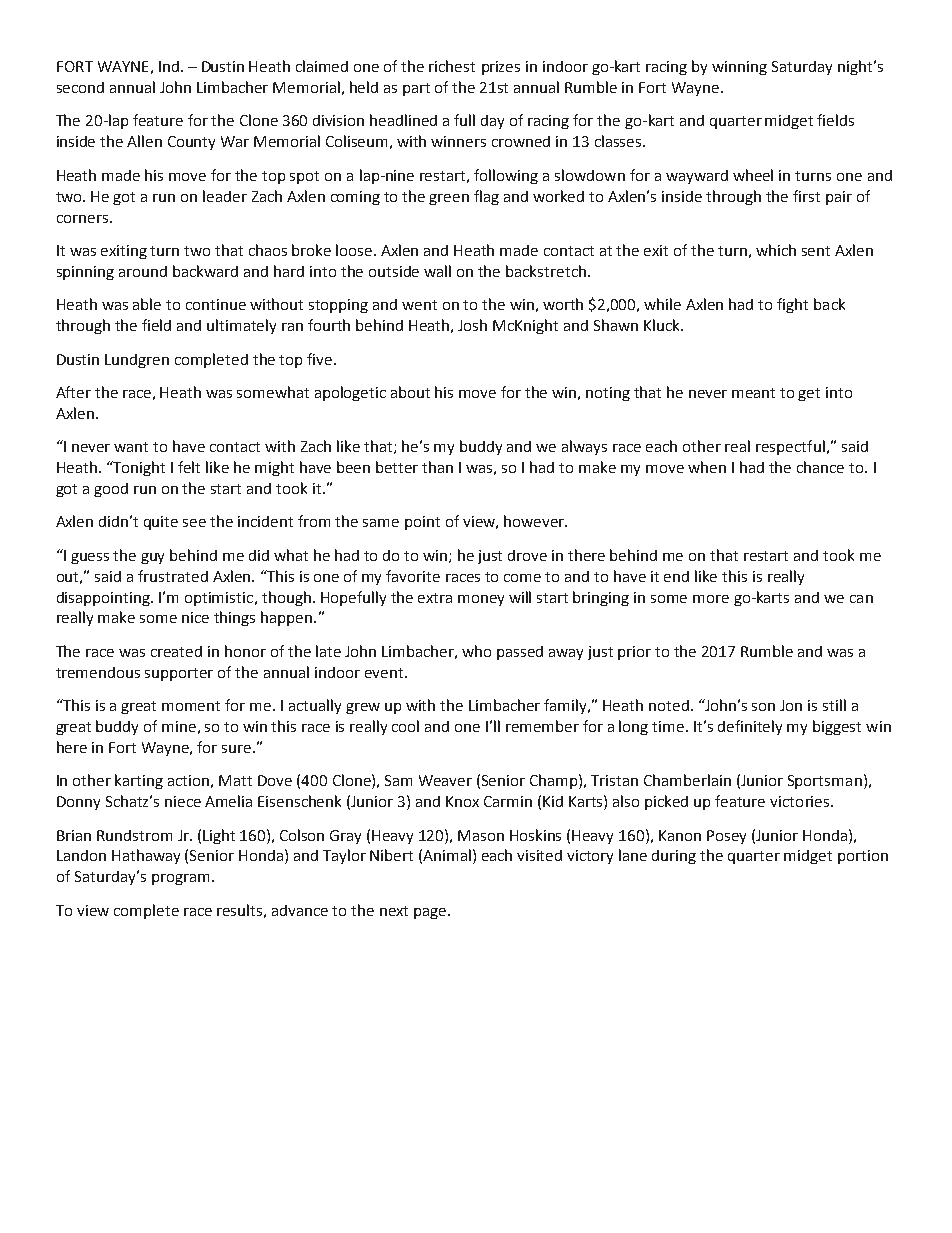 The width and height of the screenshot is (952, 1233). Describe the element at coordinates (437, 467) in the screenshot. I see `than` at that location.
